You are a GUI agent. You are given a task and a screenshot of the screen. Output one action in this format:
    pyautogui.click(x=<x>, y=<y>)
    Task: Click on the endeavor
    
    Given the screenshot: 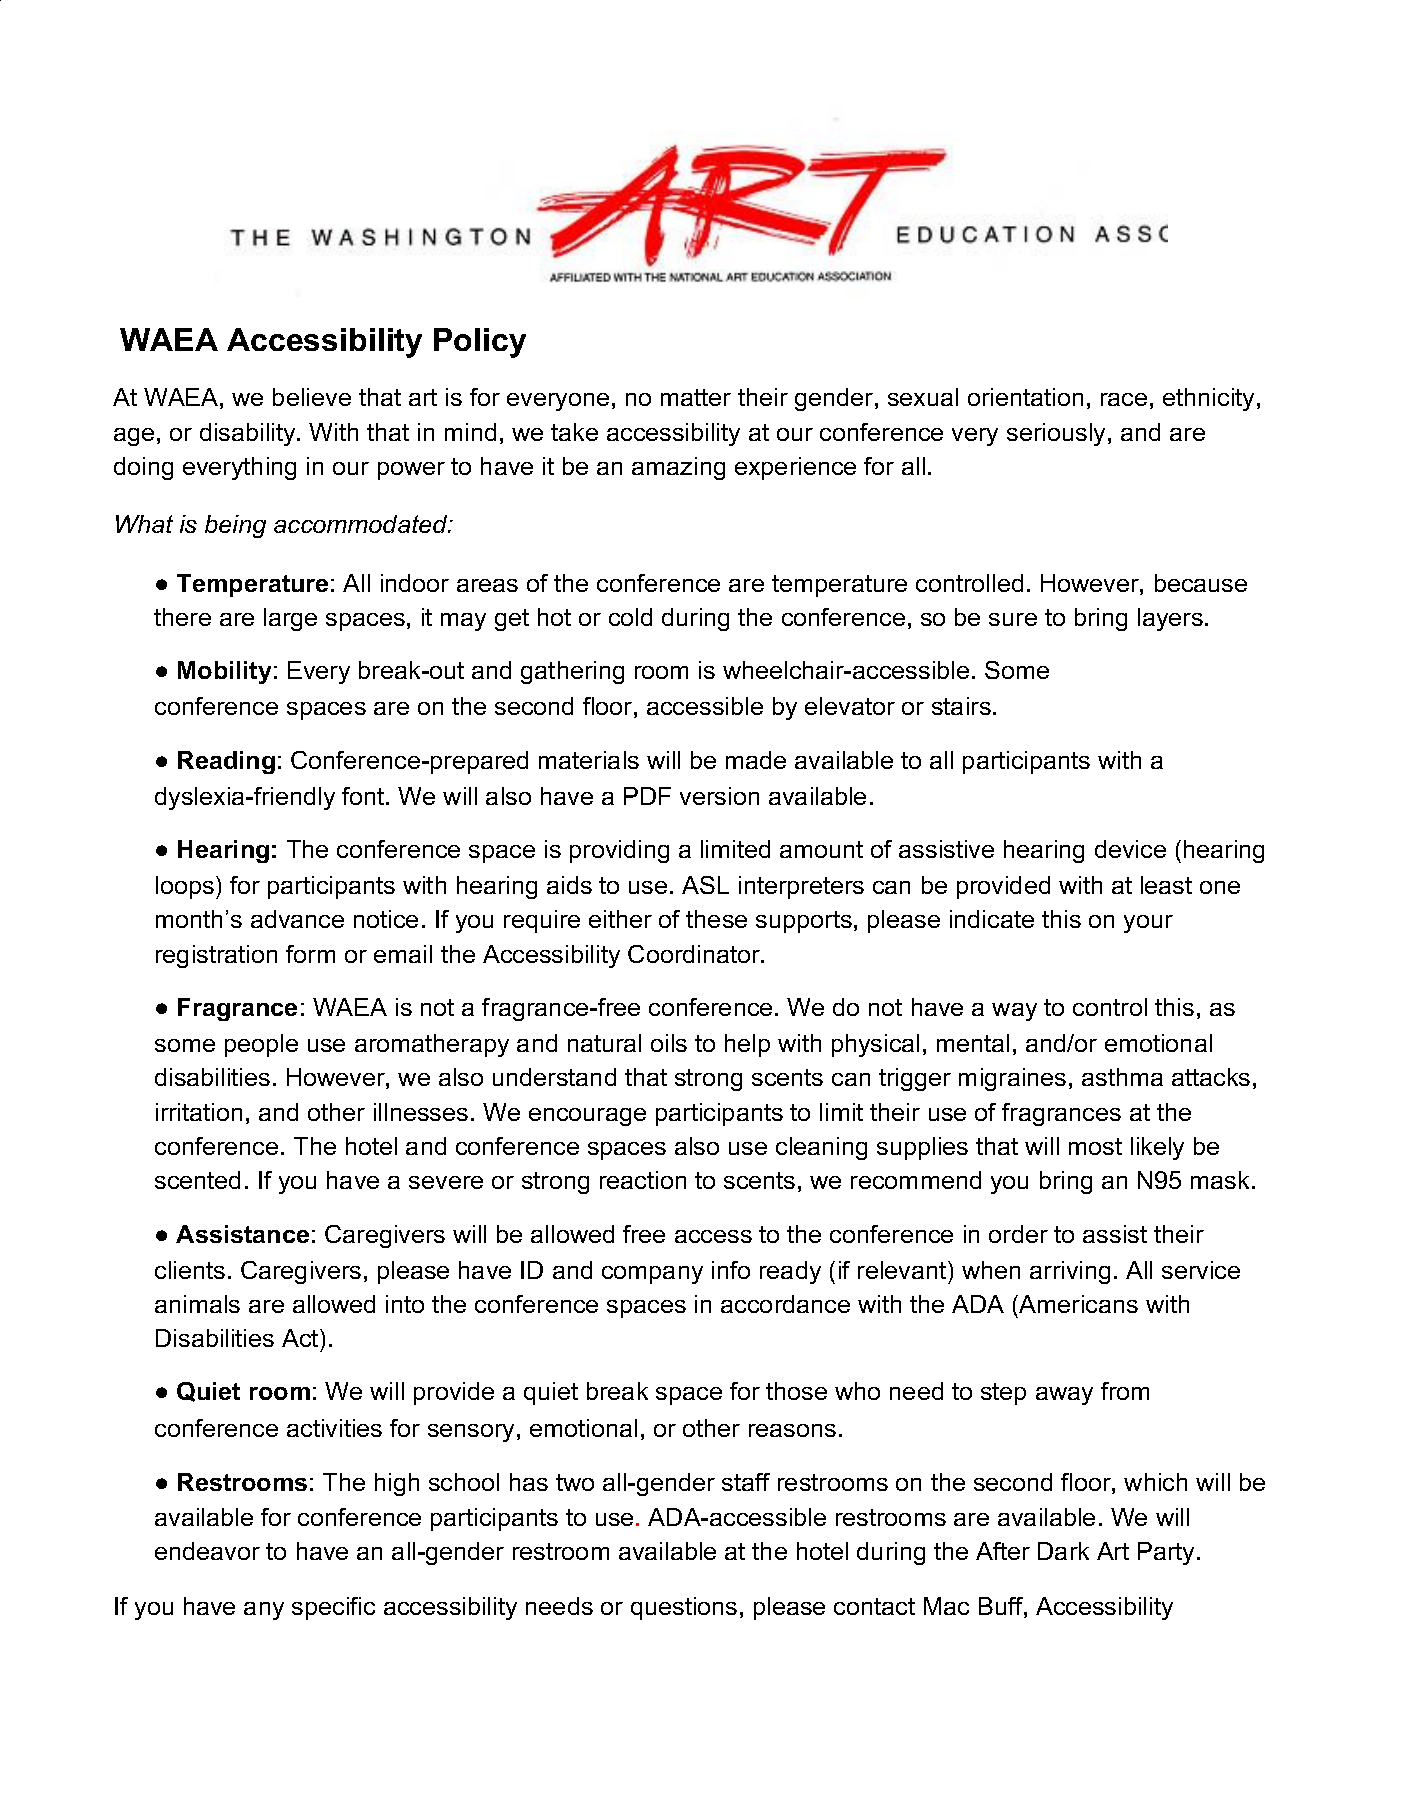 What is the action you would take?
    pyautogui.click(x=207, y=1551)
